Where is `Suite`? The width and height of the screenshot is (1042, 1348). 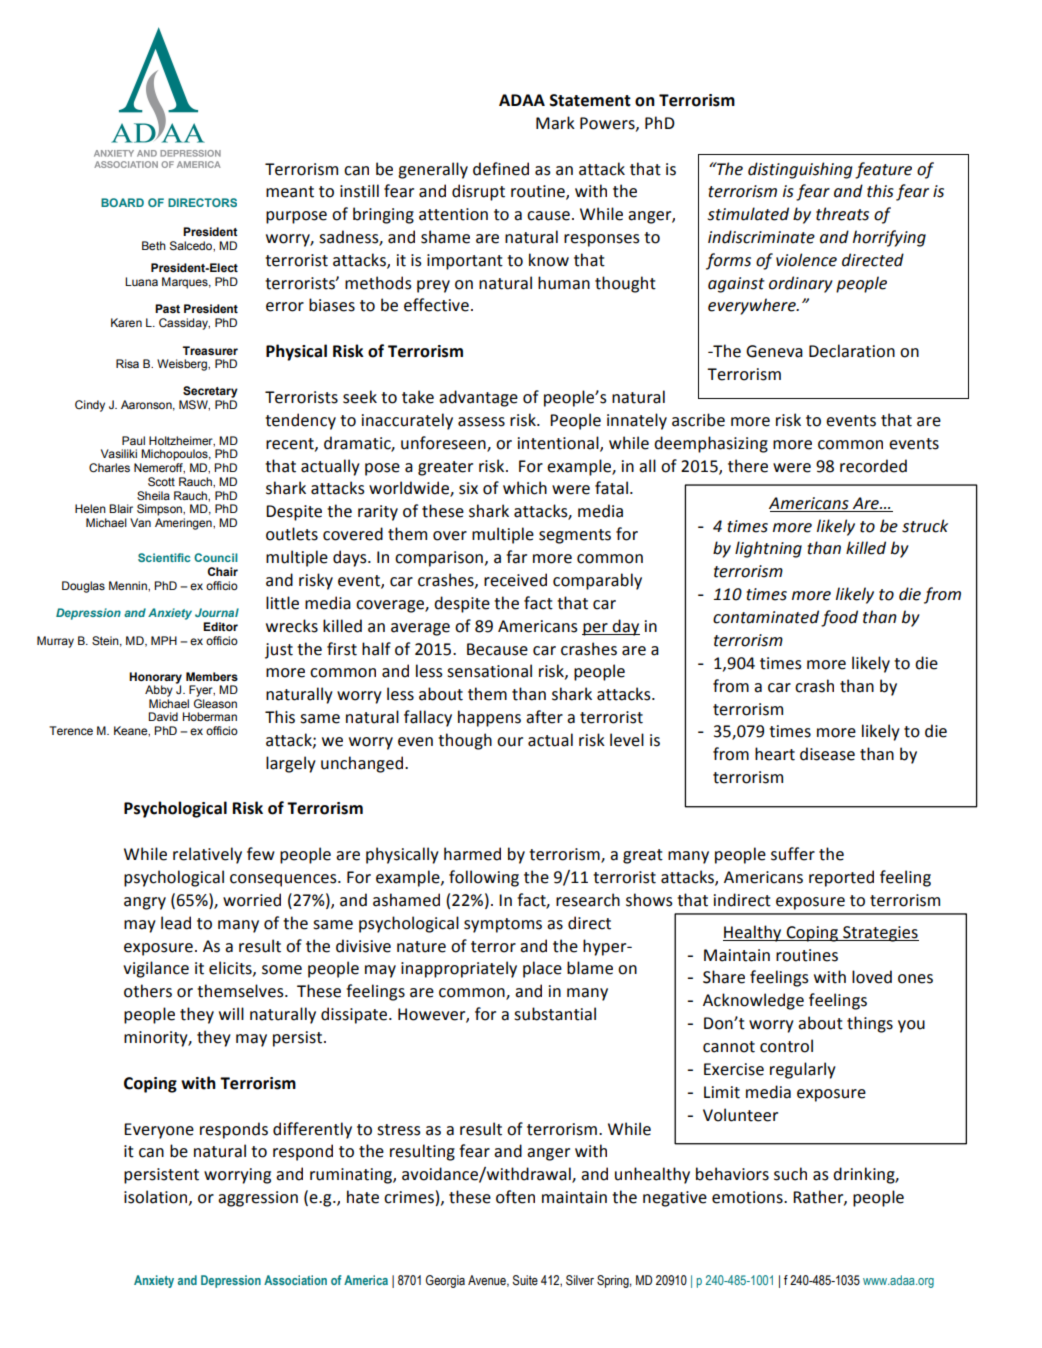
Suite is located at coordinates (525, 1280).
